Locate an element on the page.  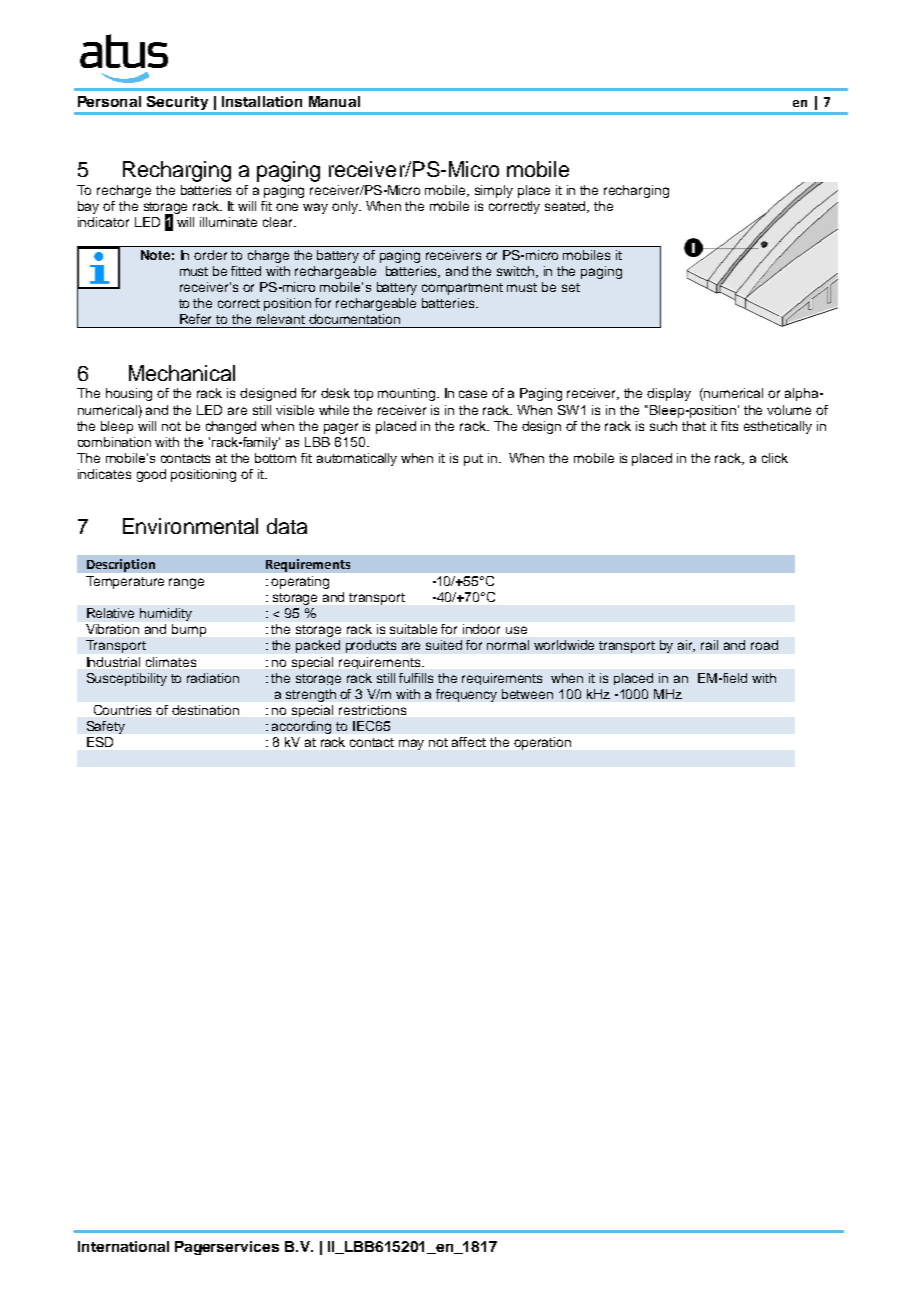
may is located at coordinates (411, 744).
